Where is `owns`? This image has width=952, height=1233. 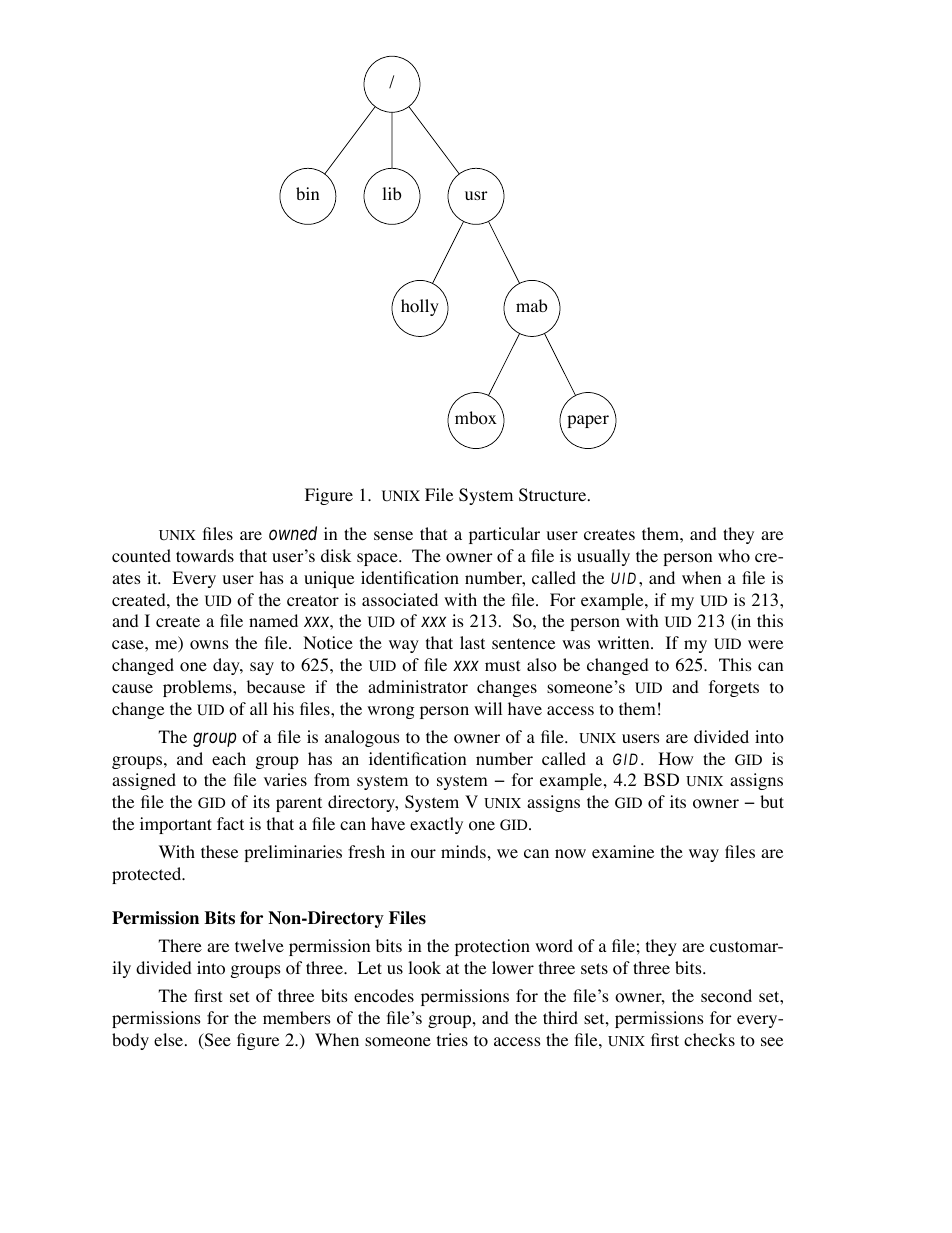 owns is located at coordinates (209, 645).
